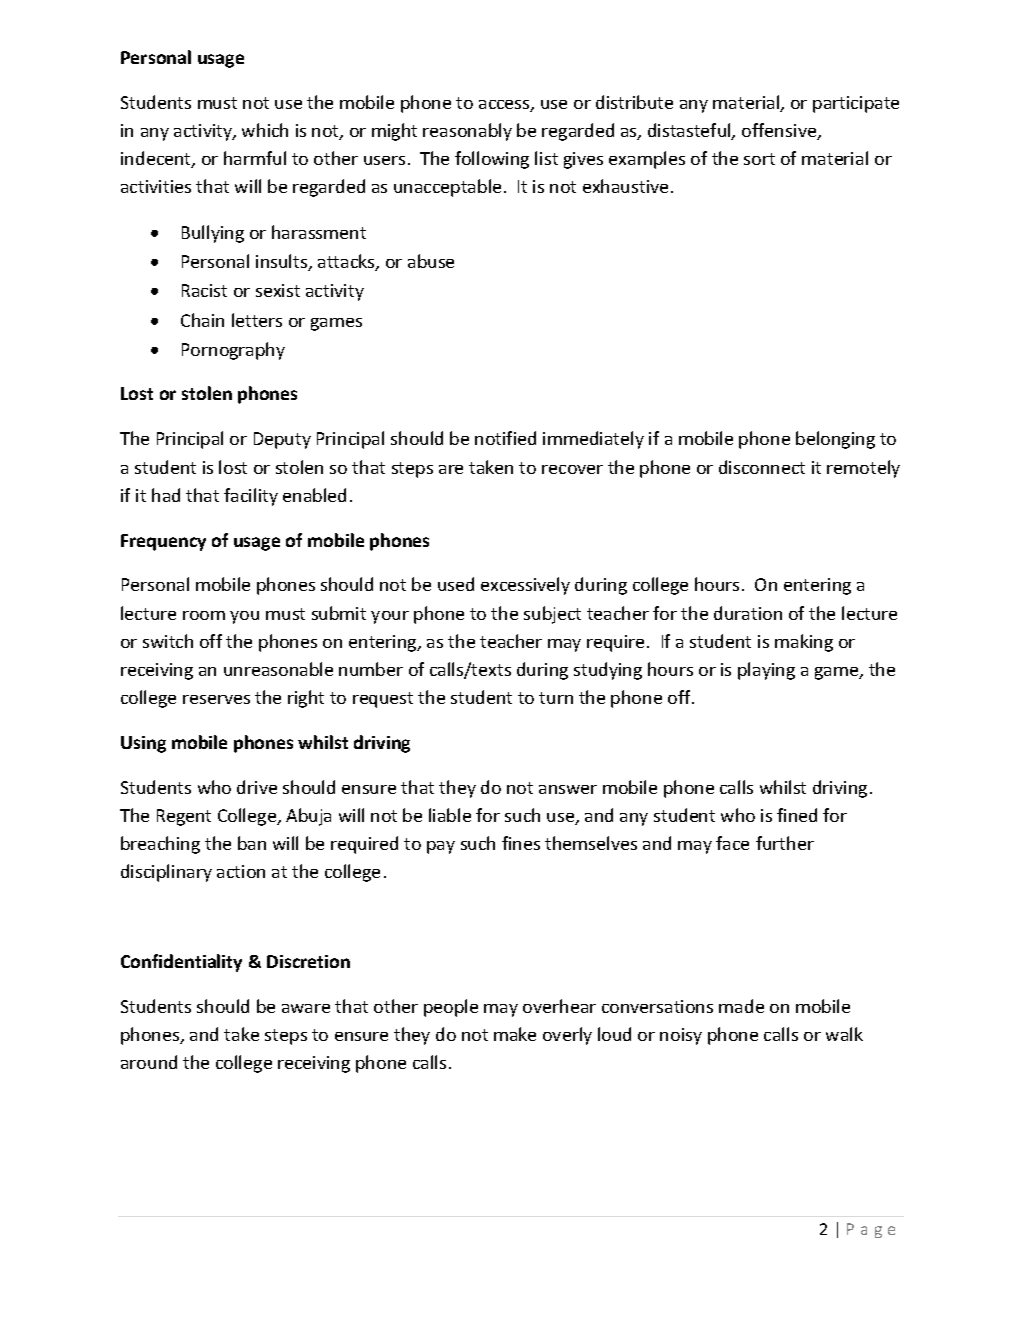 The height and width of the screenshot is (1323, 1022). I want to click on fined, so click(797, 815).
